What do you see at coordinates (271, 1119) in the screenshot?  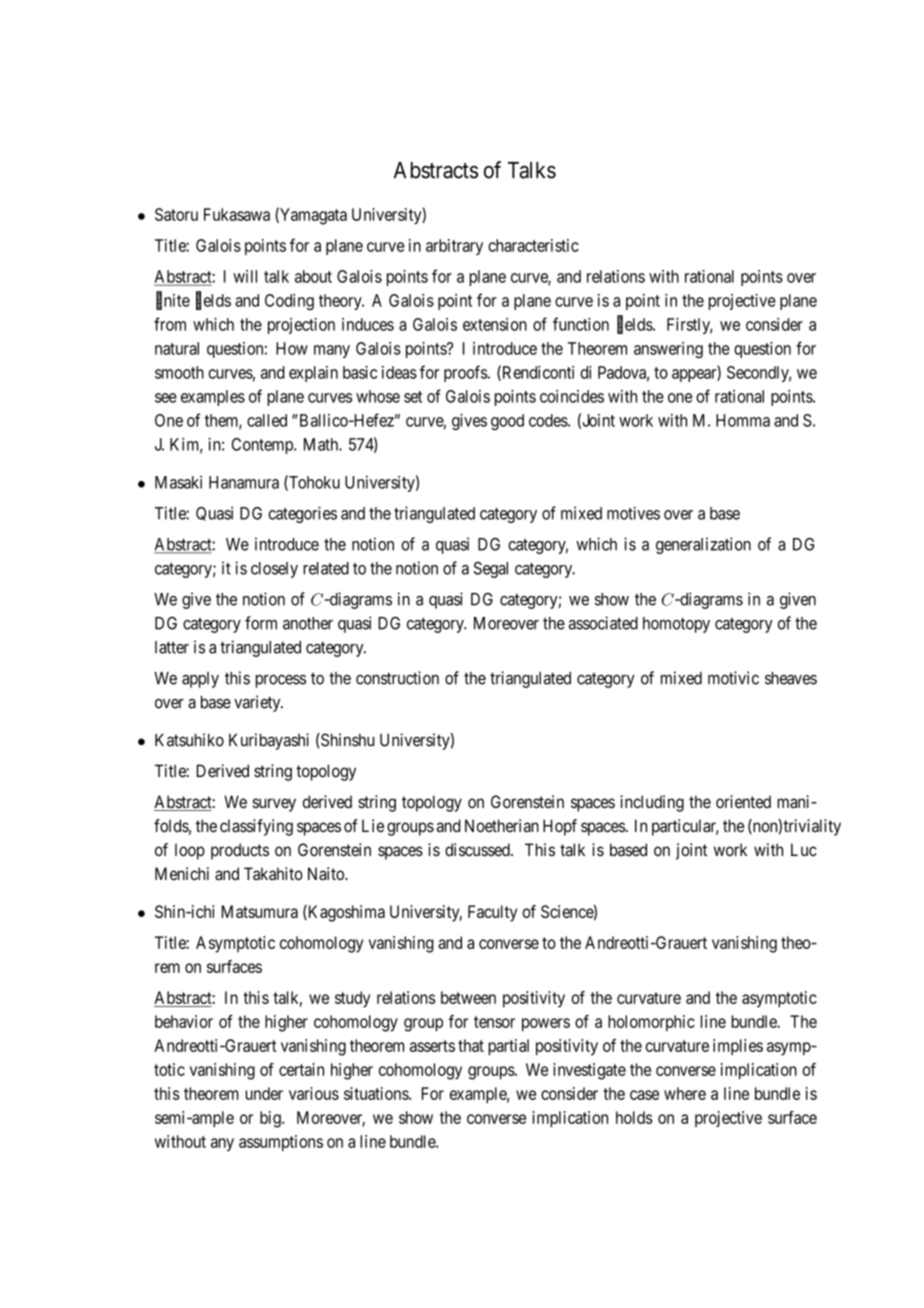 I see `big` at bounding box center [271, 1119].
